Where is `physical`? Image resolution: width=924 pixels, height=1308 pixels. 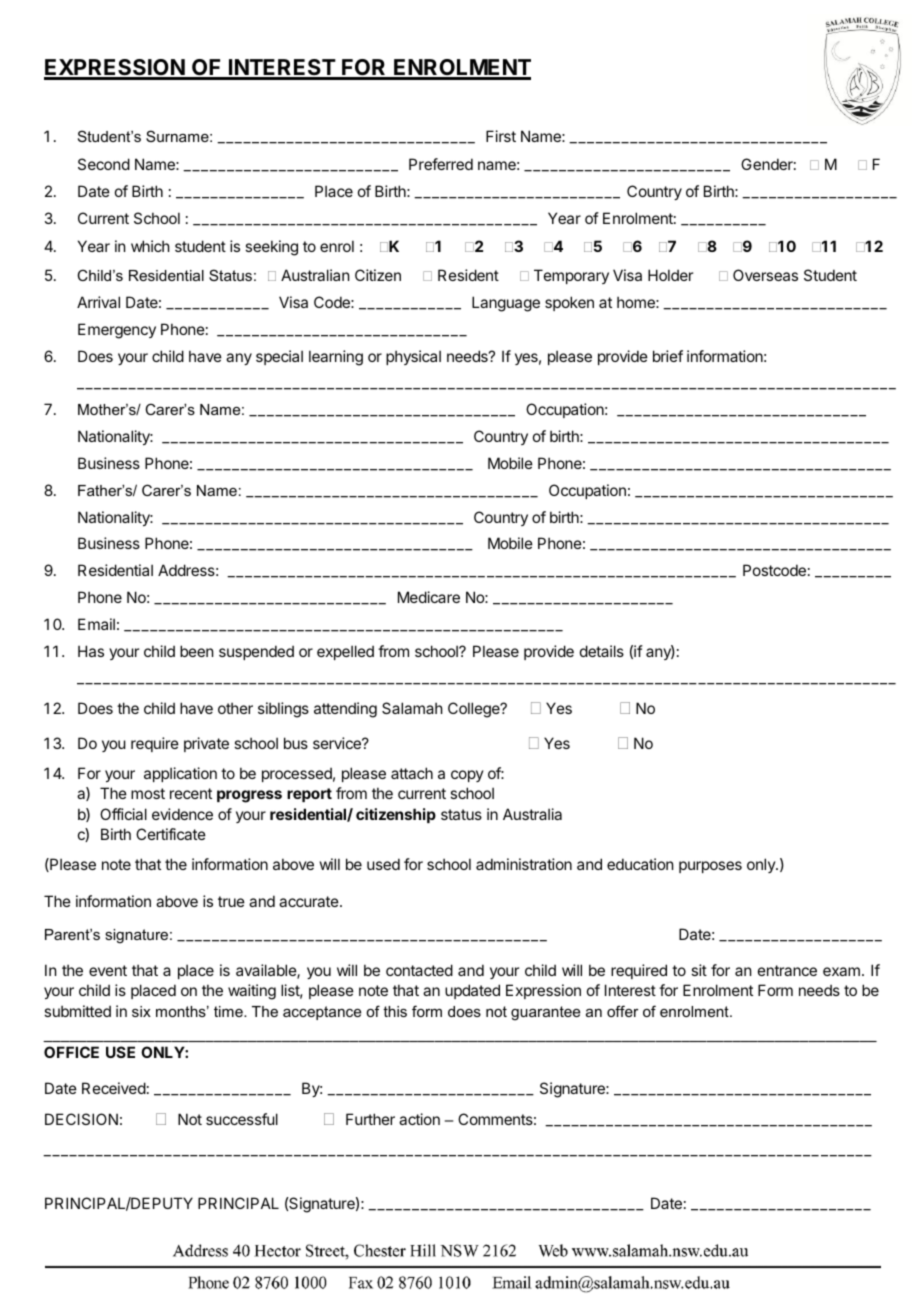 physical is located at coordinates (413, 357).
